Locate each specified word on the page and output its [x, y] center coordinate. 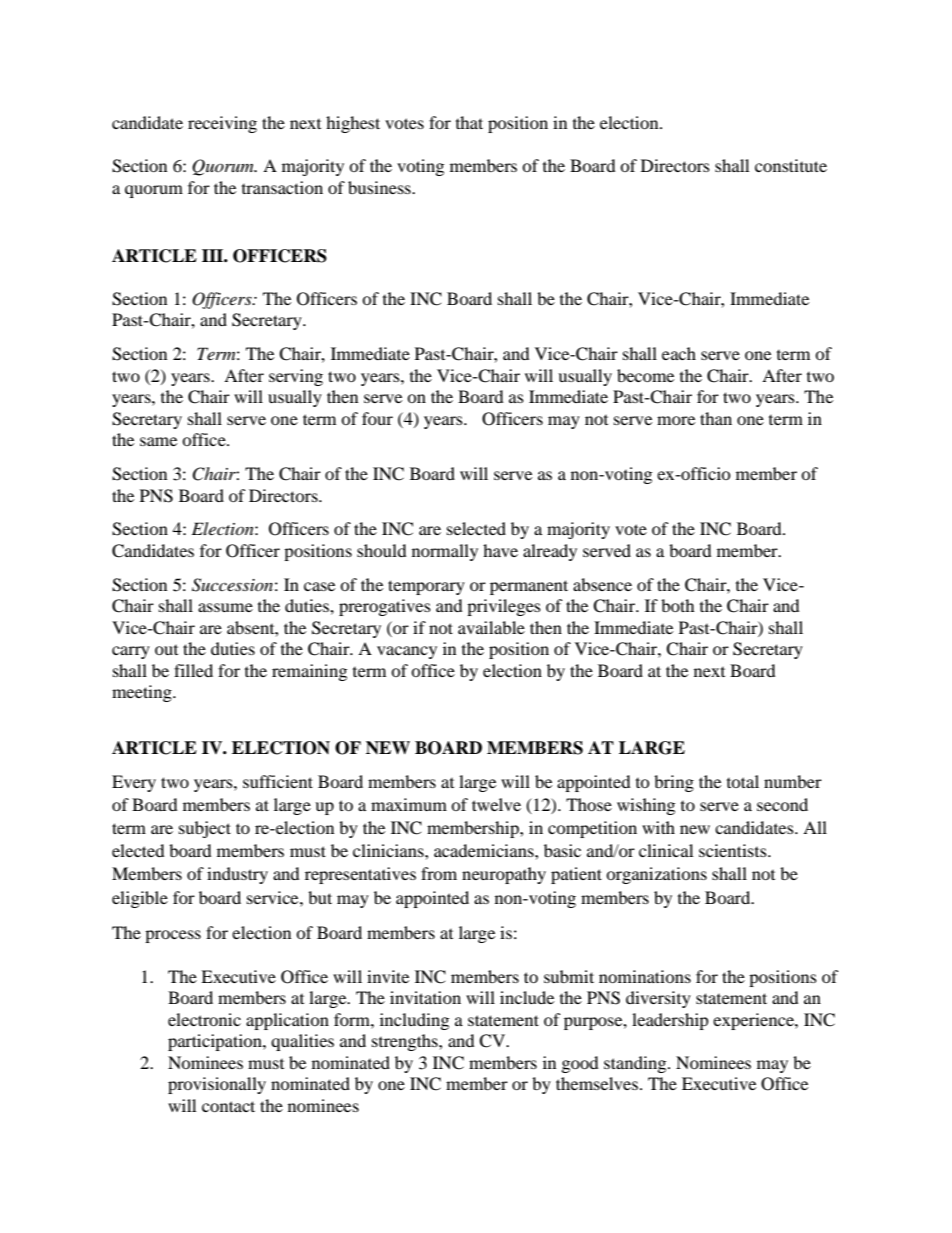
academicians [485, 850]
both [678, 605]
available [491, 627]
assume [225, 607]
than [716, 418]
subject [205, 829]
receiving [222, 124]
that [469, 122]
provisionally [217, 1085]
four [377, 418]
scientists [734, 850]
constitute [791, 165]
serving [296, 377]
